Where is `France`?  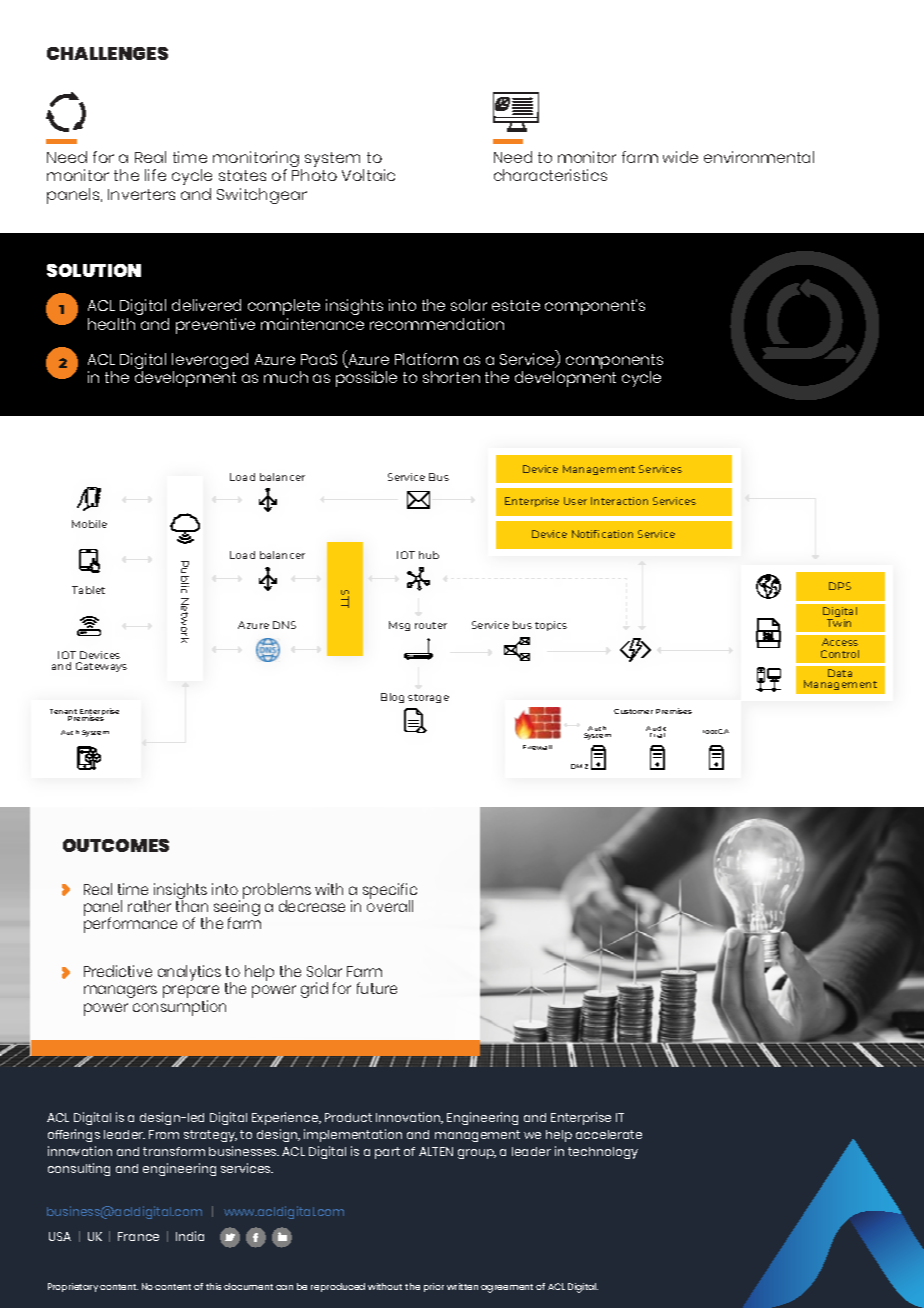
France is located at coordinates (138, 1236).
